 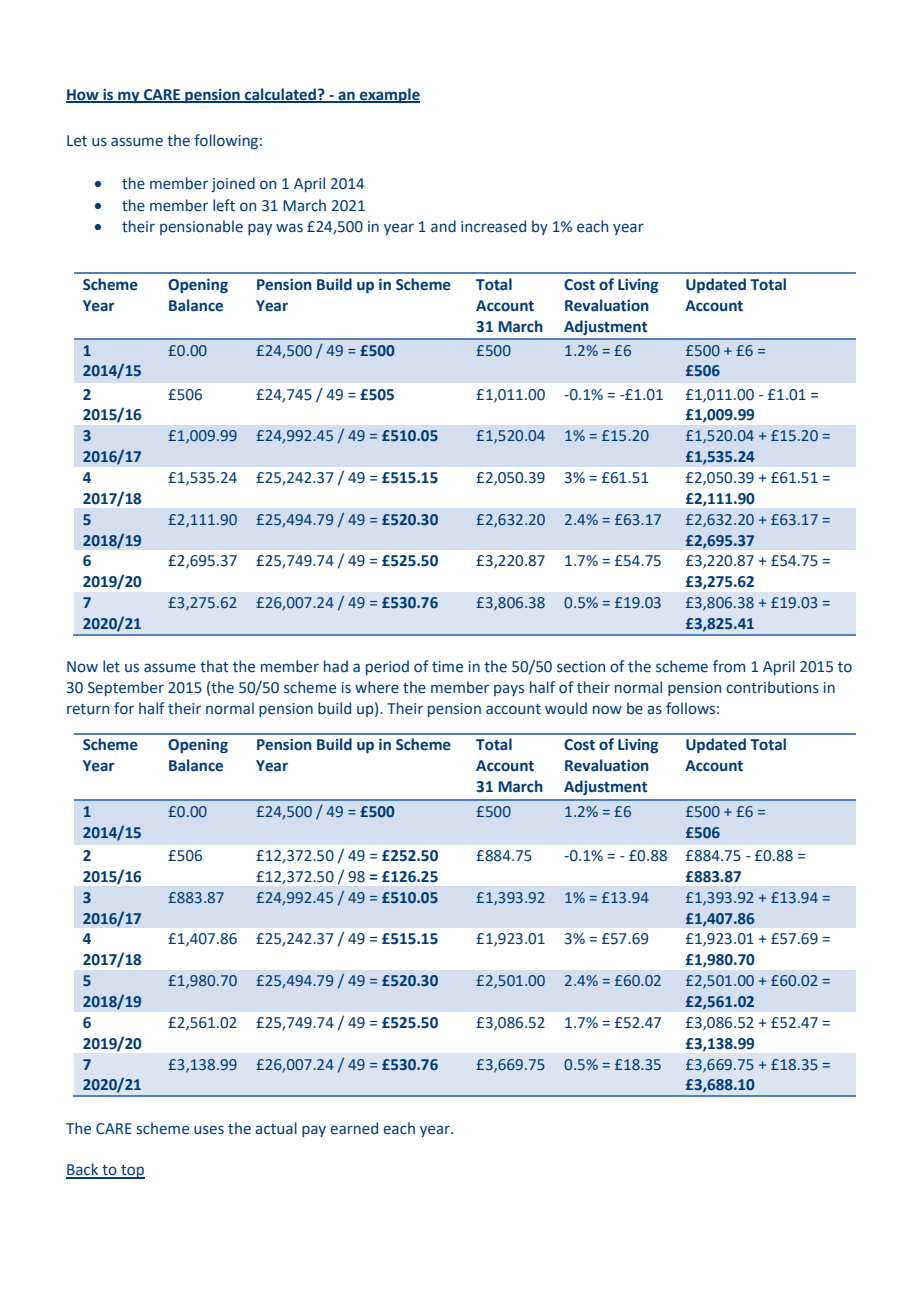 What do you see at coordinates (276, 1128) in the screenshot?
I see `actual` at bounding box center [276, 1128].
